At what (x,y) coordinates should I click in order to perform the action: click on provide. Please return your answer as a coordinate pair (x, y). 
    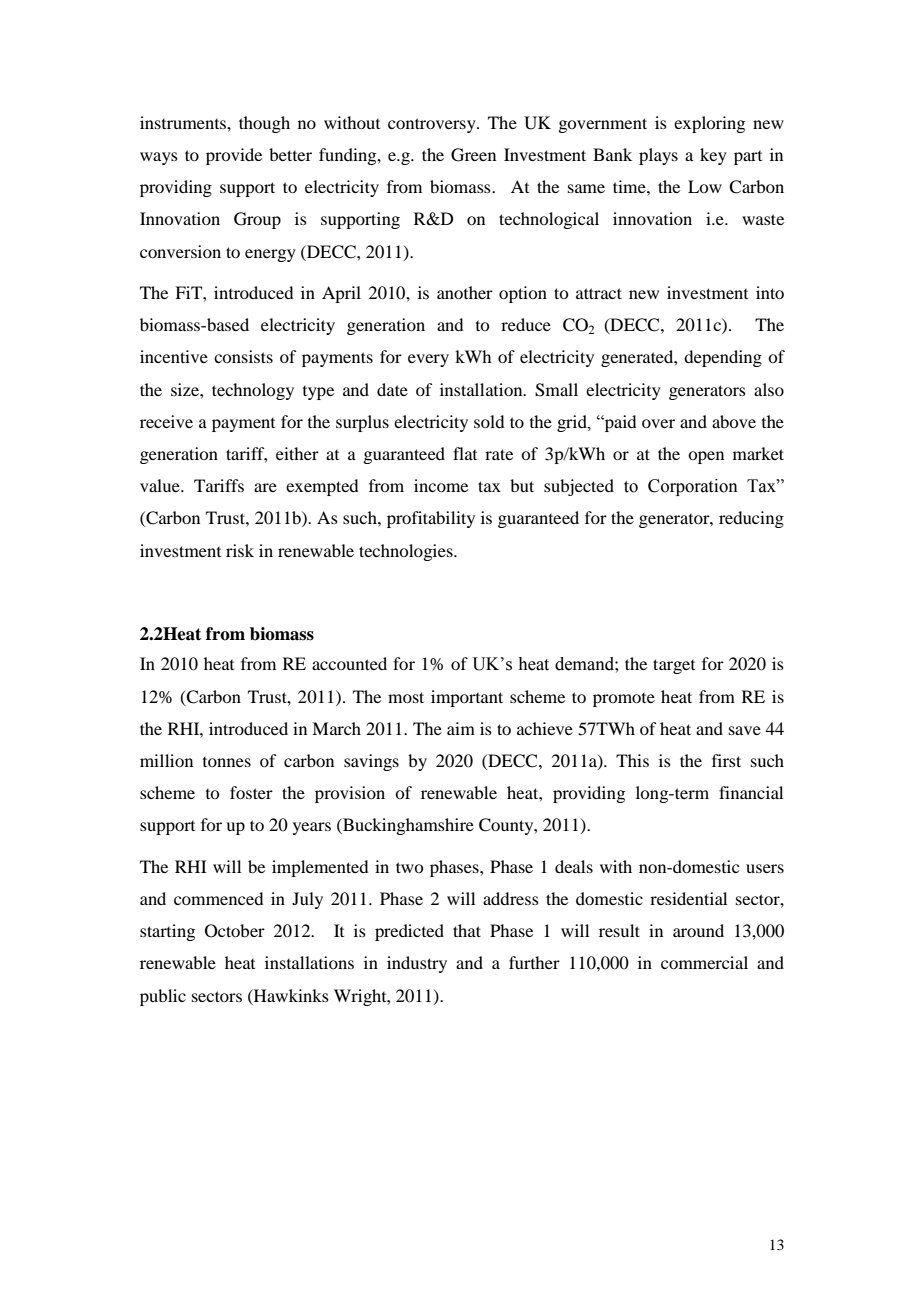
    Looking at the image, I should click on (234, 156).
